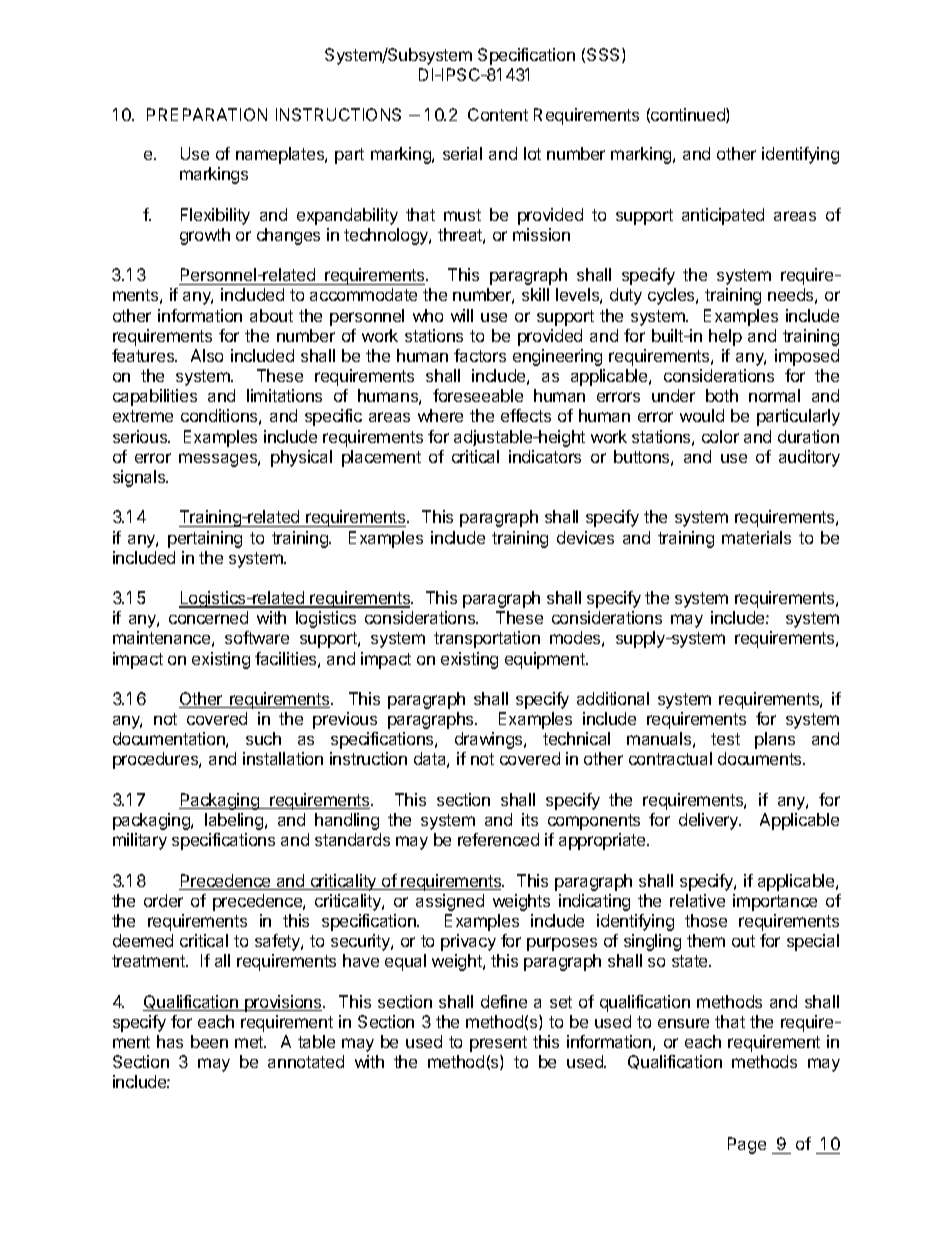 The height and width of the screenshot is (1233, 952). I want to click on will, so click(462, 315).
